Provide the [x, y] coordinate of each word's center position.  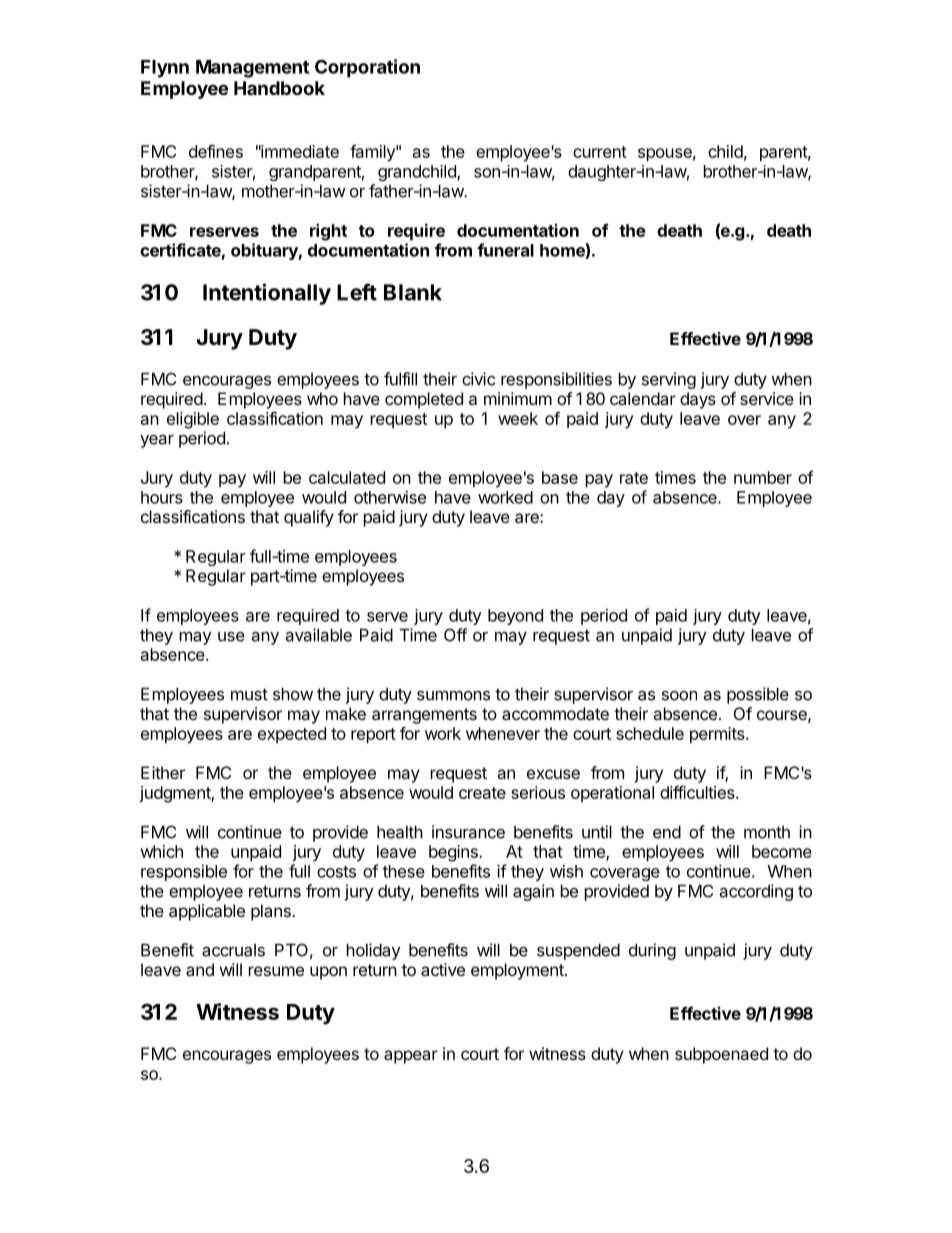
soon [679, 696]
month [767, 832]
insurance [468, 832]
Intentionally [267, 294]
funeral [505, 250]
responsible [184, 872]
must [249, 694]
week [518, 418]
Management [252, 69]
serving [669, 380]
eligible [193, 420]
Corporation [367, 68]
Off [455, 635]
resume [276, 971]
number [763, 477]
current [600, 152]
